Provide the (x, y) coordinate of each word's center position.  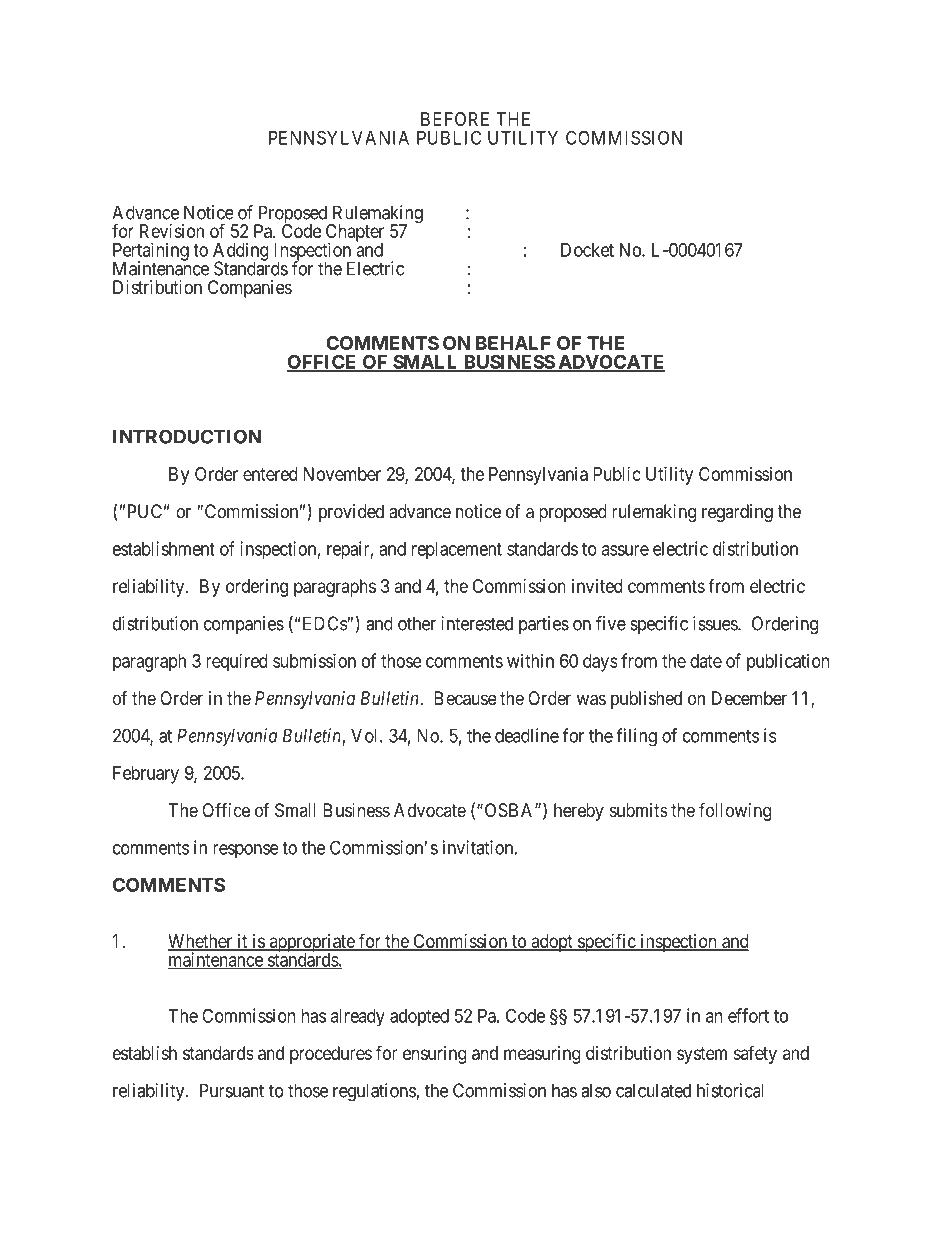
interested (477, 623)
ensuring (435, 1055)
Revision (172, 231)
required (237, 662)
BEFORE (455, 119)
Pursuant (232, 1090)
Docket (587, 250)
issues (716, 623)
